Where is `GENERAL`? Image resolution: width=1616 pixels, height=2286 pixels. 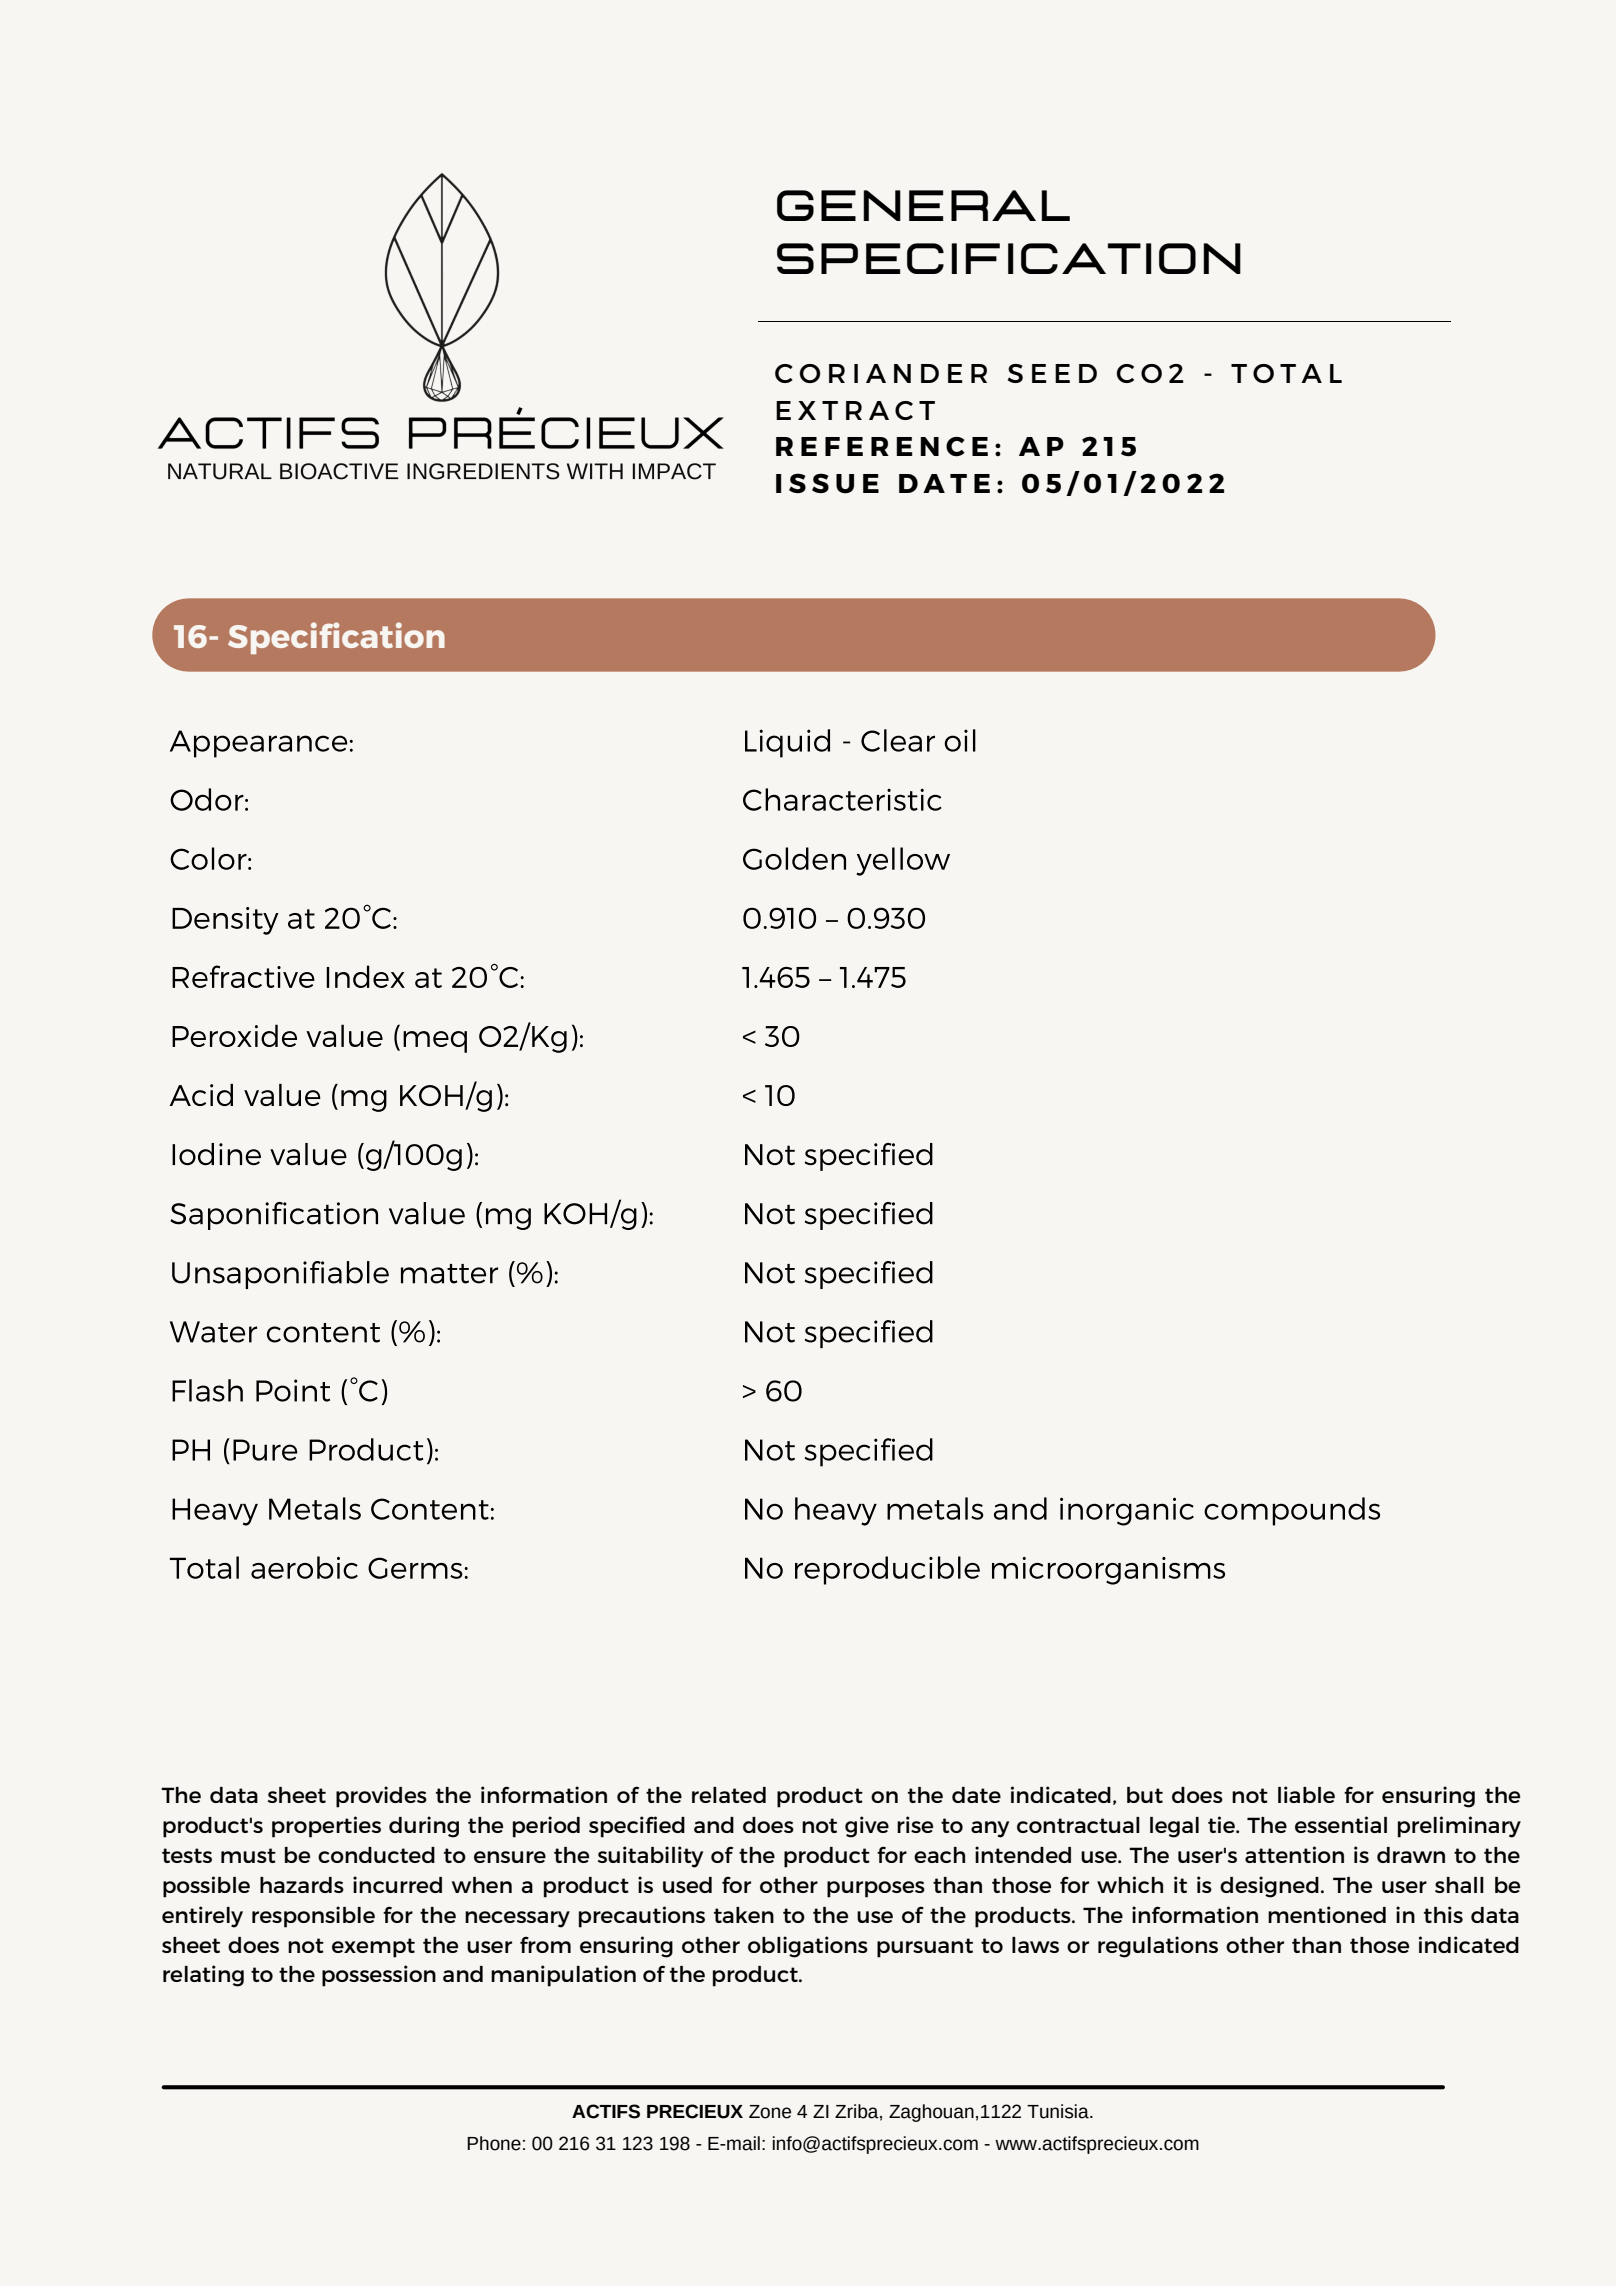 GENERAL is located at coordinates (923, 205).
